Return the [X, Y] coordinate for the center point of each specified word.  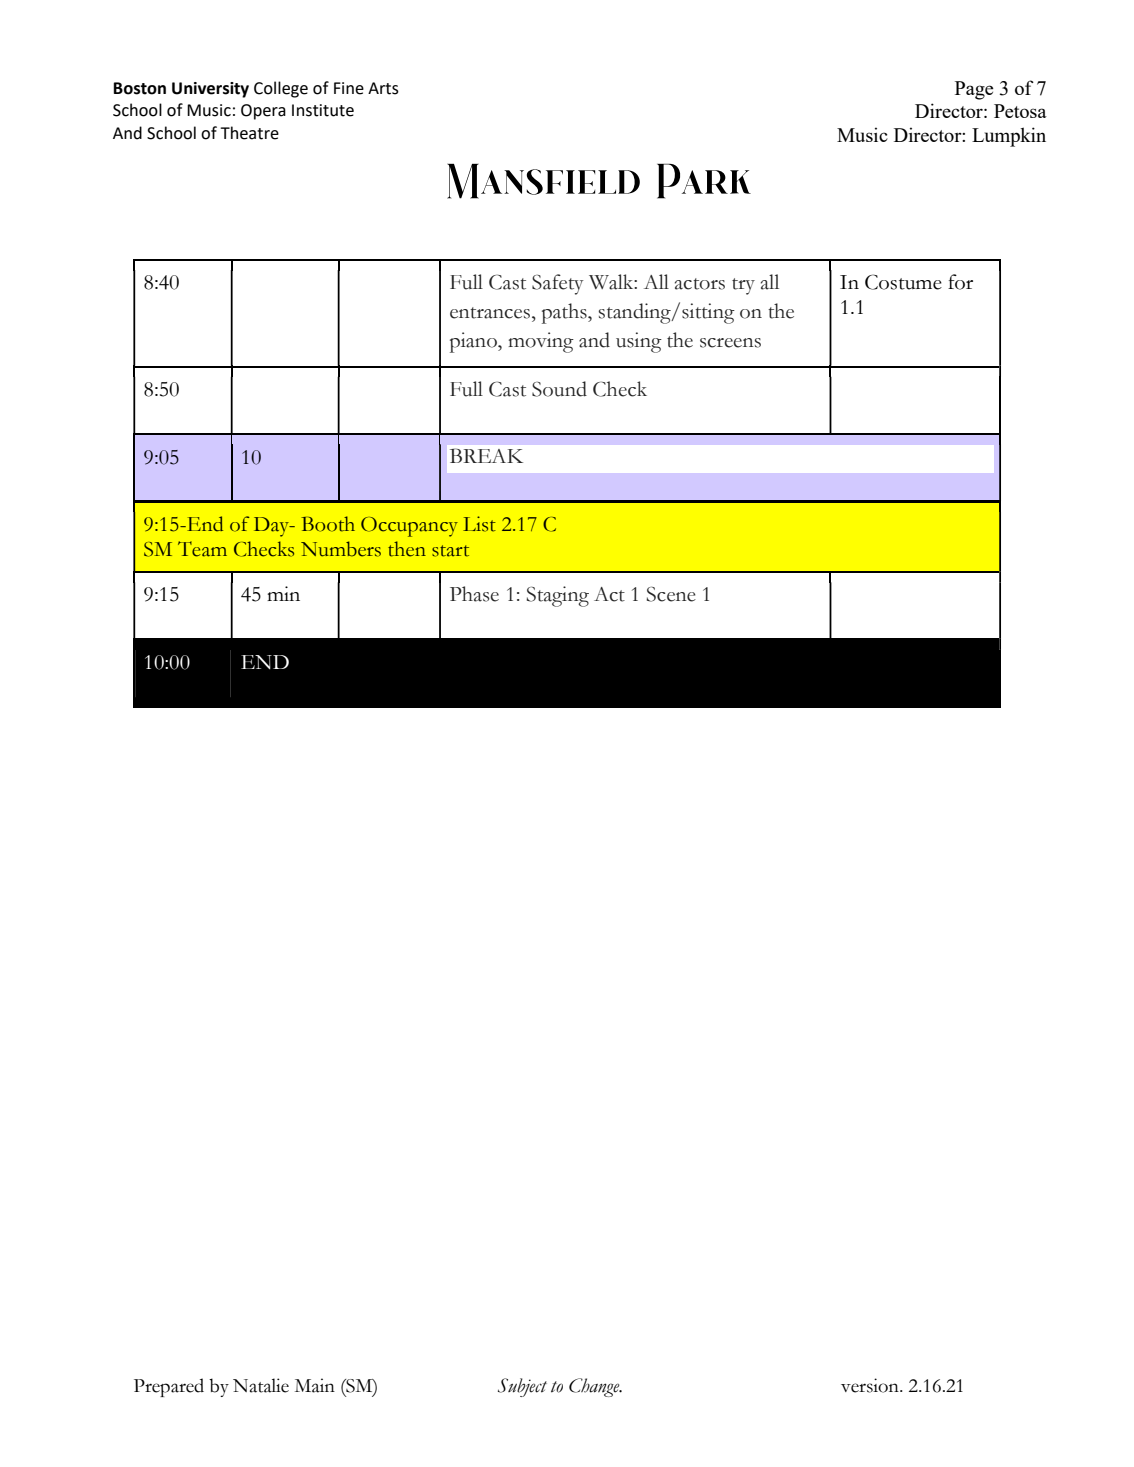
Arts [383, 88]
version [871, 1385]
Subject [522, 1387]
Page [974, 90]
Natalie [261, 1385]
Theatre [249, 133]
